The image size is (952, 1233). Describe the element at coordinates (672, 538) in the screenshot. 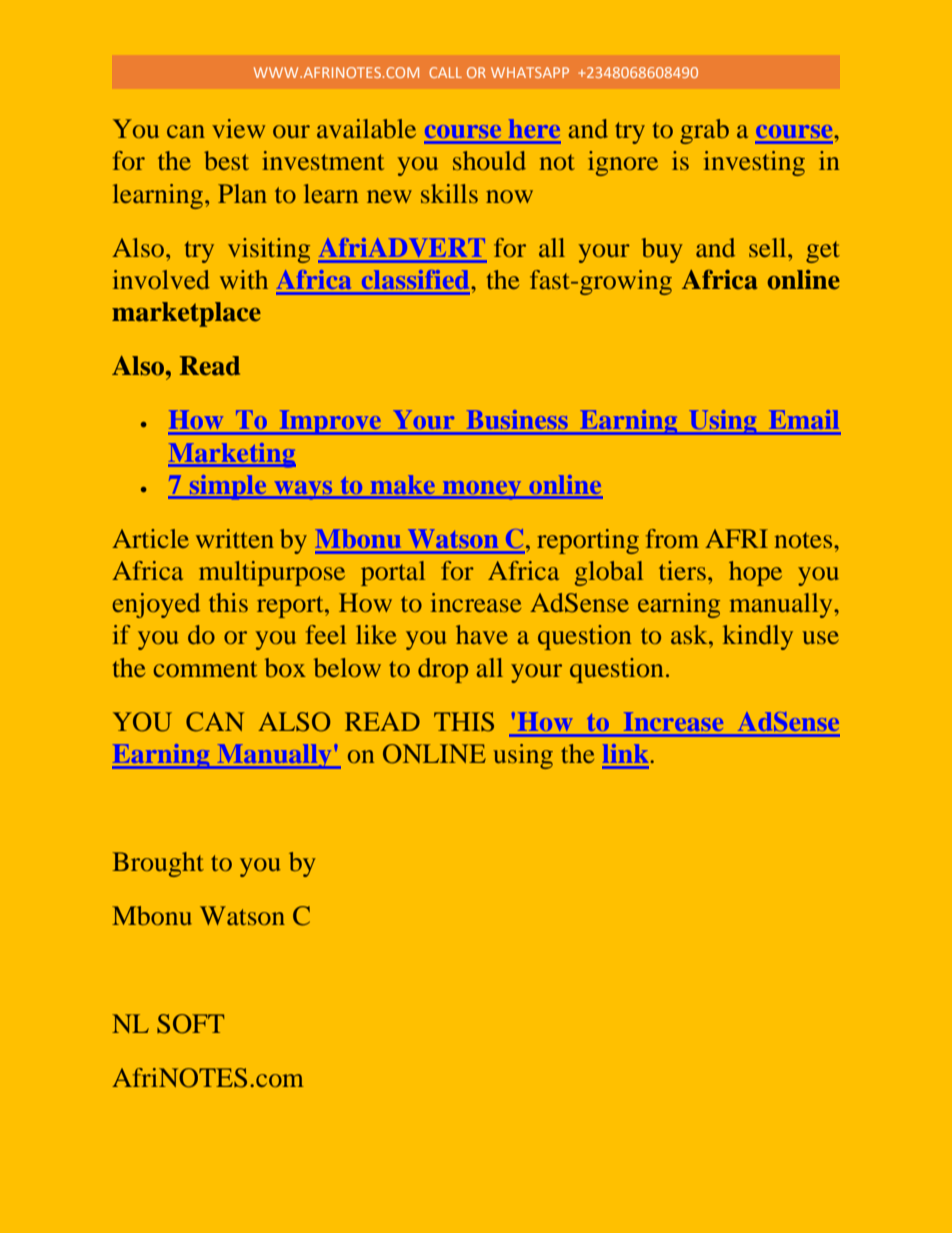

I see `from` at that location.
